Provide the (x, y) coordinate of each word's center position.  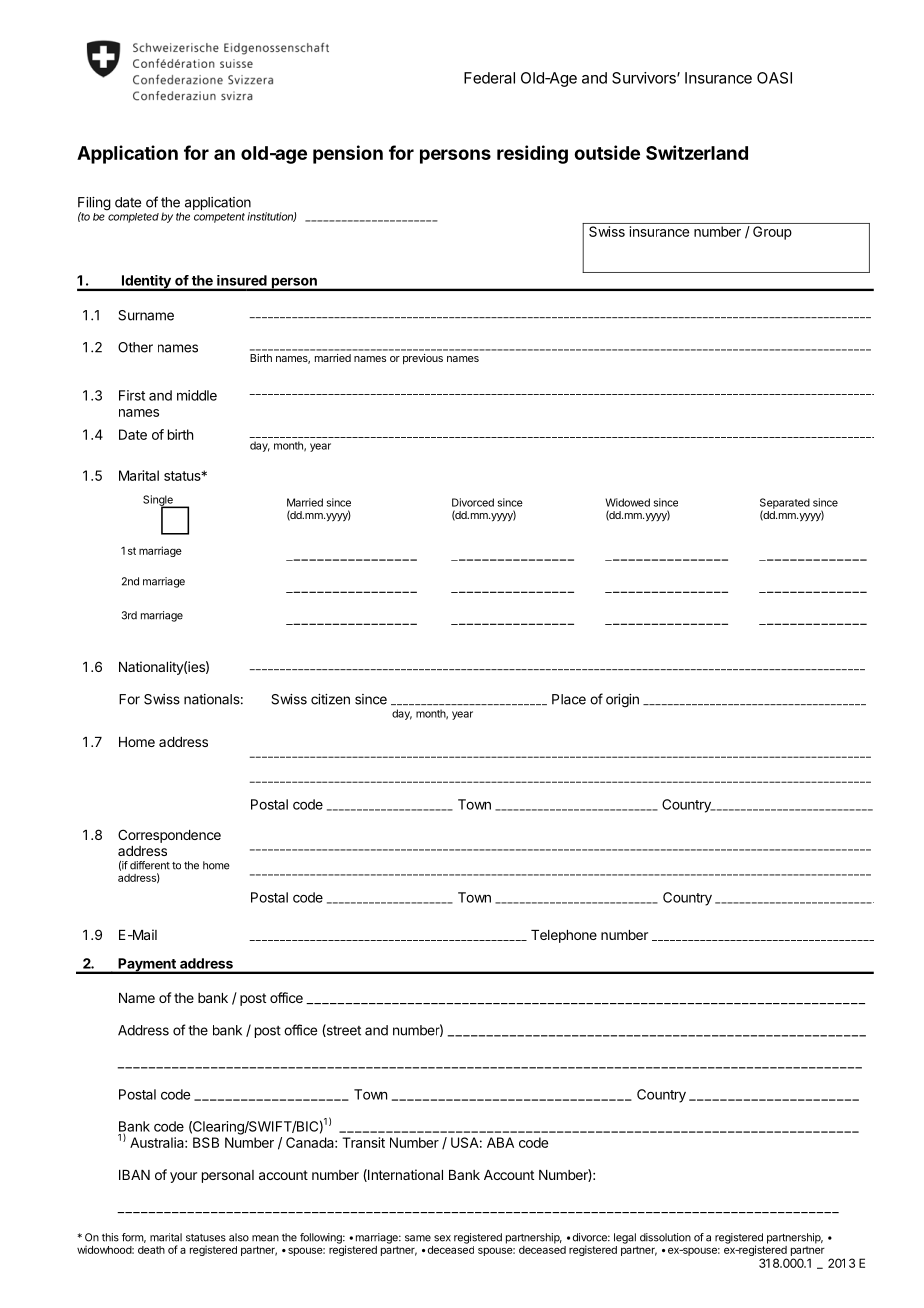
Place (569, 699)
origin (622, 701)
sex (442, 1238)
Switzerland (697, 152)
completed (132, 216)
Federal (489, 78)
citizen (330, 699)
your (183, 1177)
